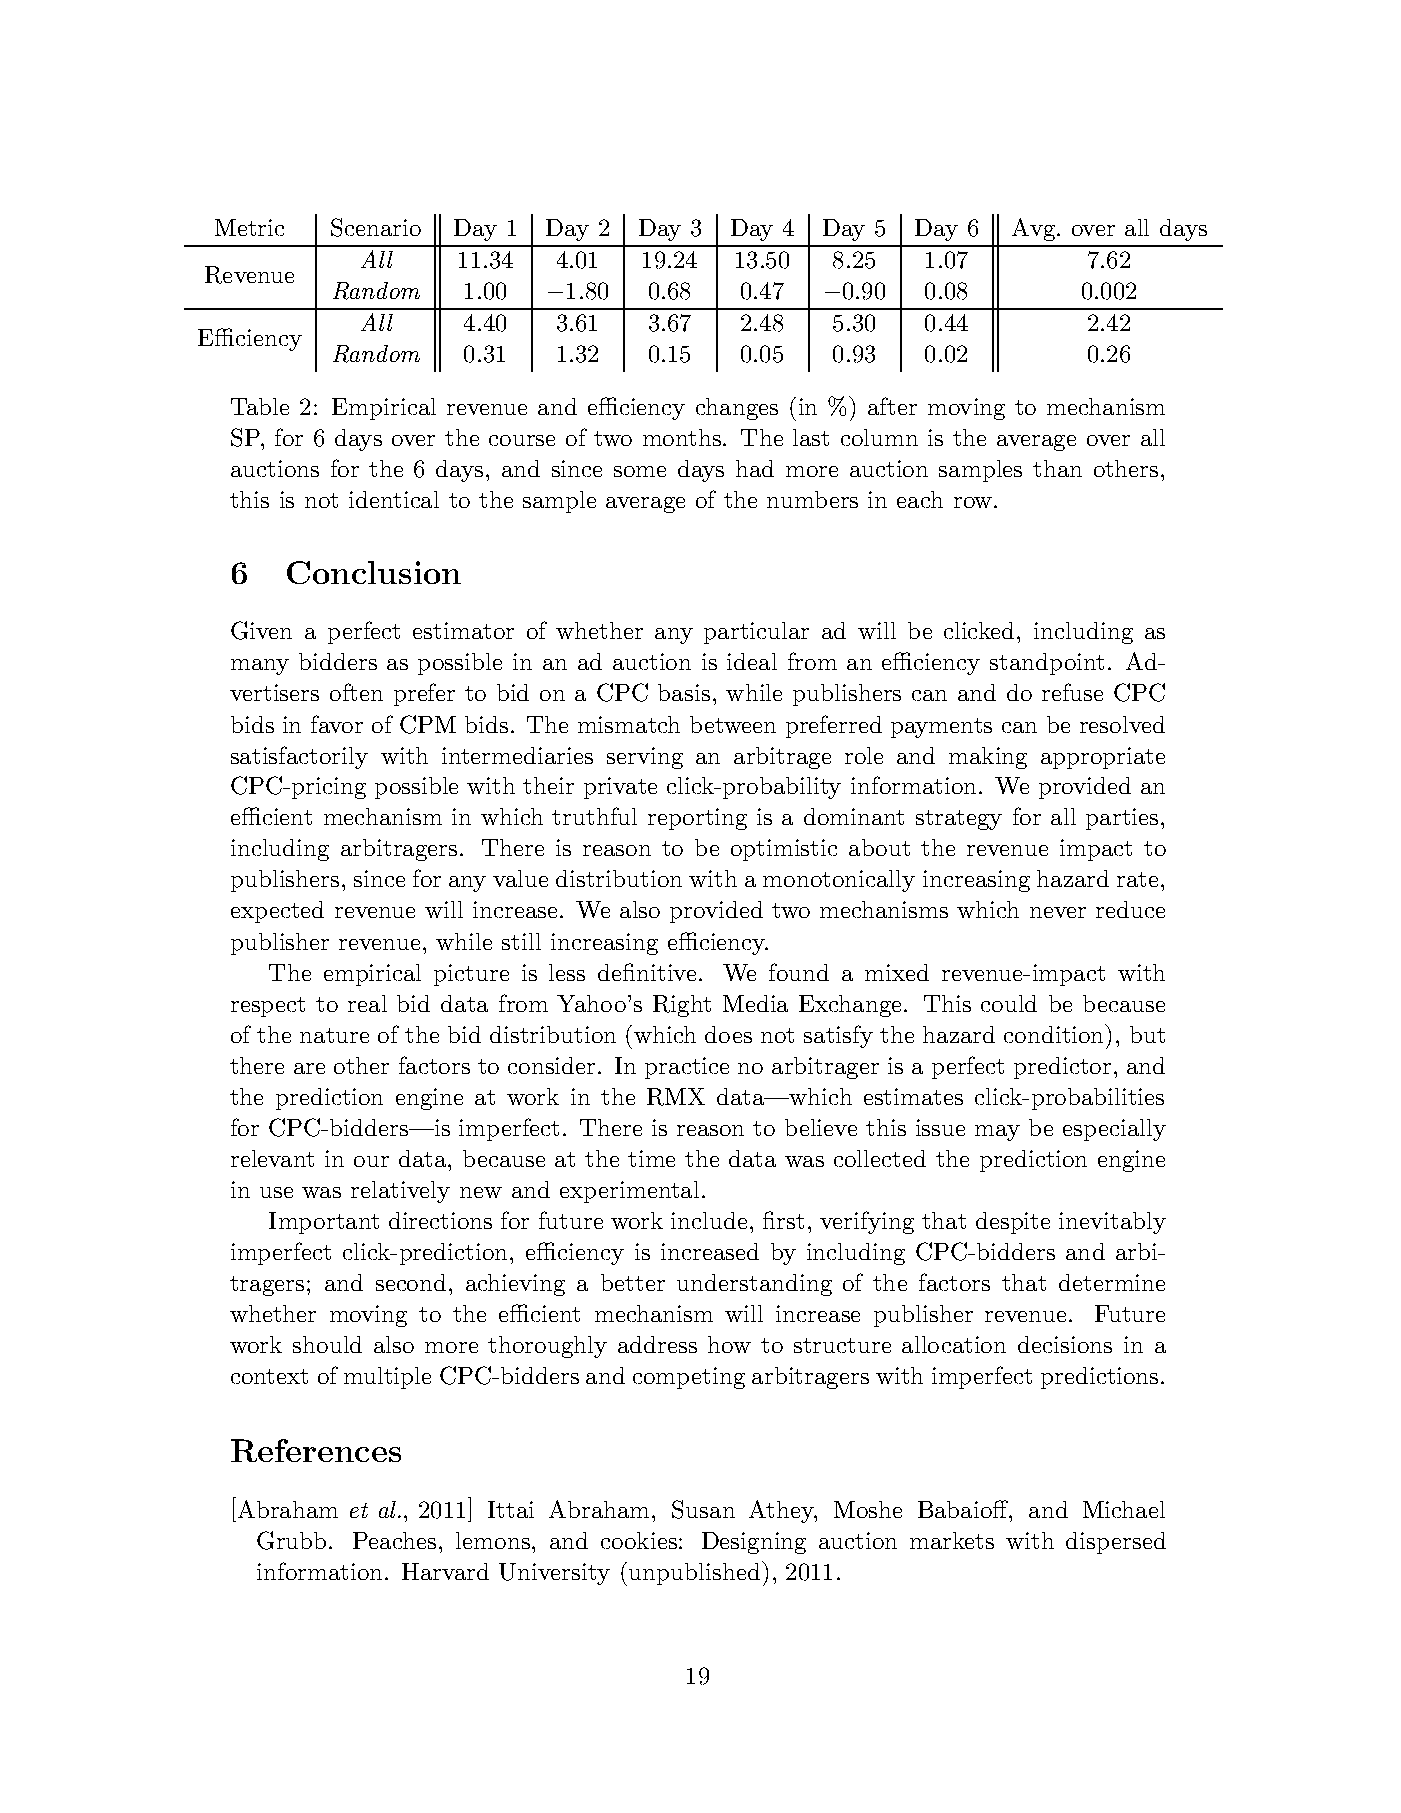 The image size is (1401, 1813). What do you see at coordinates (684, 692) in the image?
I see `basis` at bounding box center [684, 692].
